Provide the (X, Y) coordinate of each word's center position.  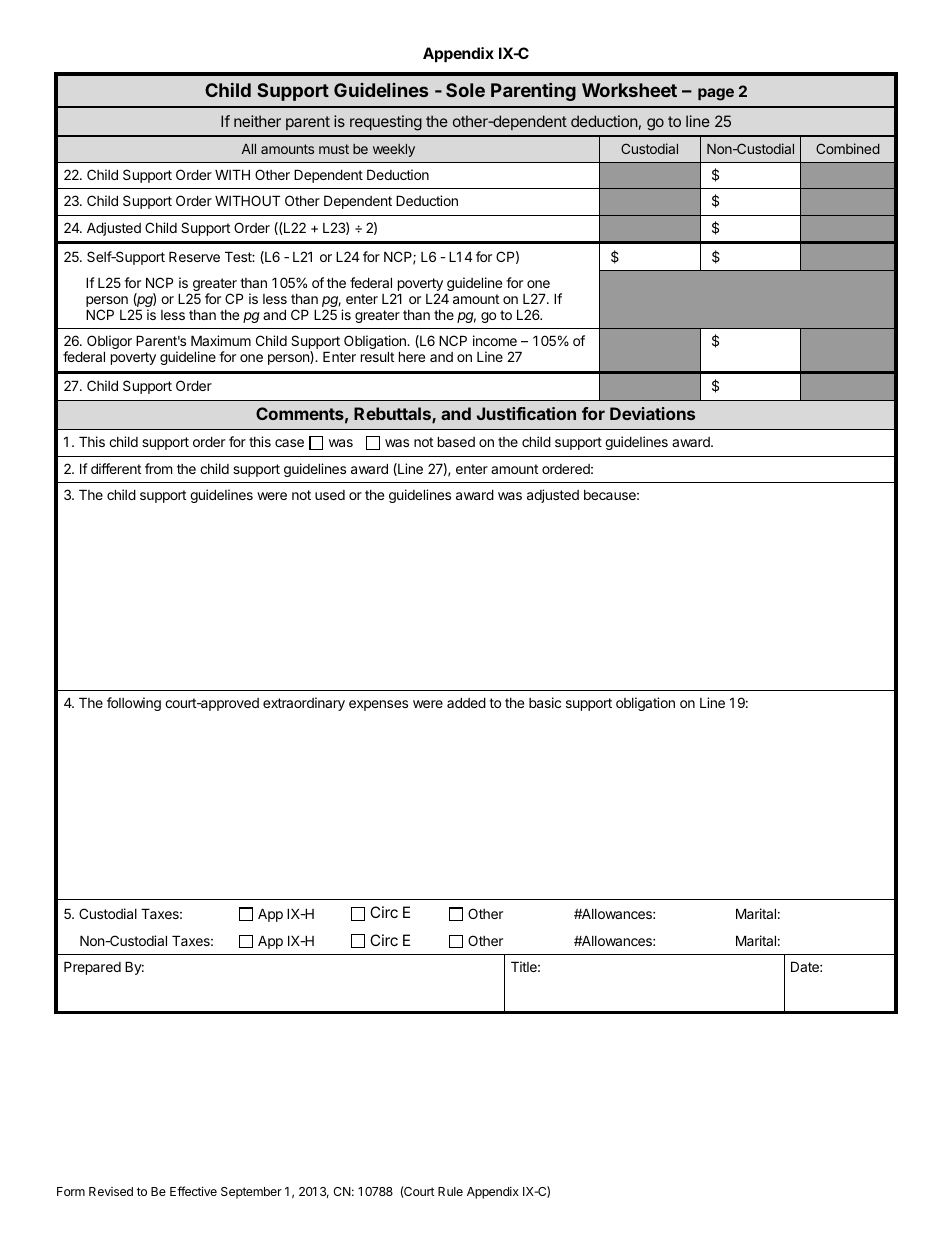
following (134, 704)
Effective (193, 1191)
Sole (465, 90)
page (716, 94)
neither (257, 121)
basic (545, 702)
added (466, 702)
